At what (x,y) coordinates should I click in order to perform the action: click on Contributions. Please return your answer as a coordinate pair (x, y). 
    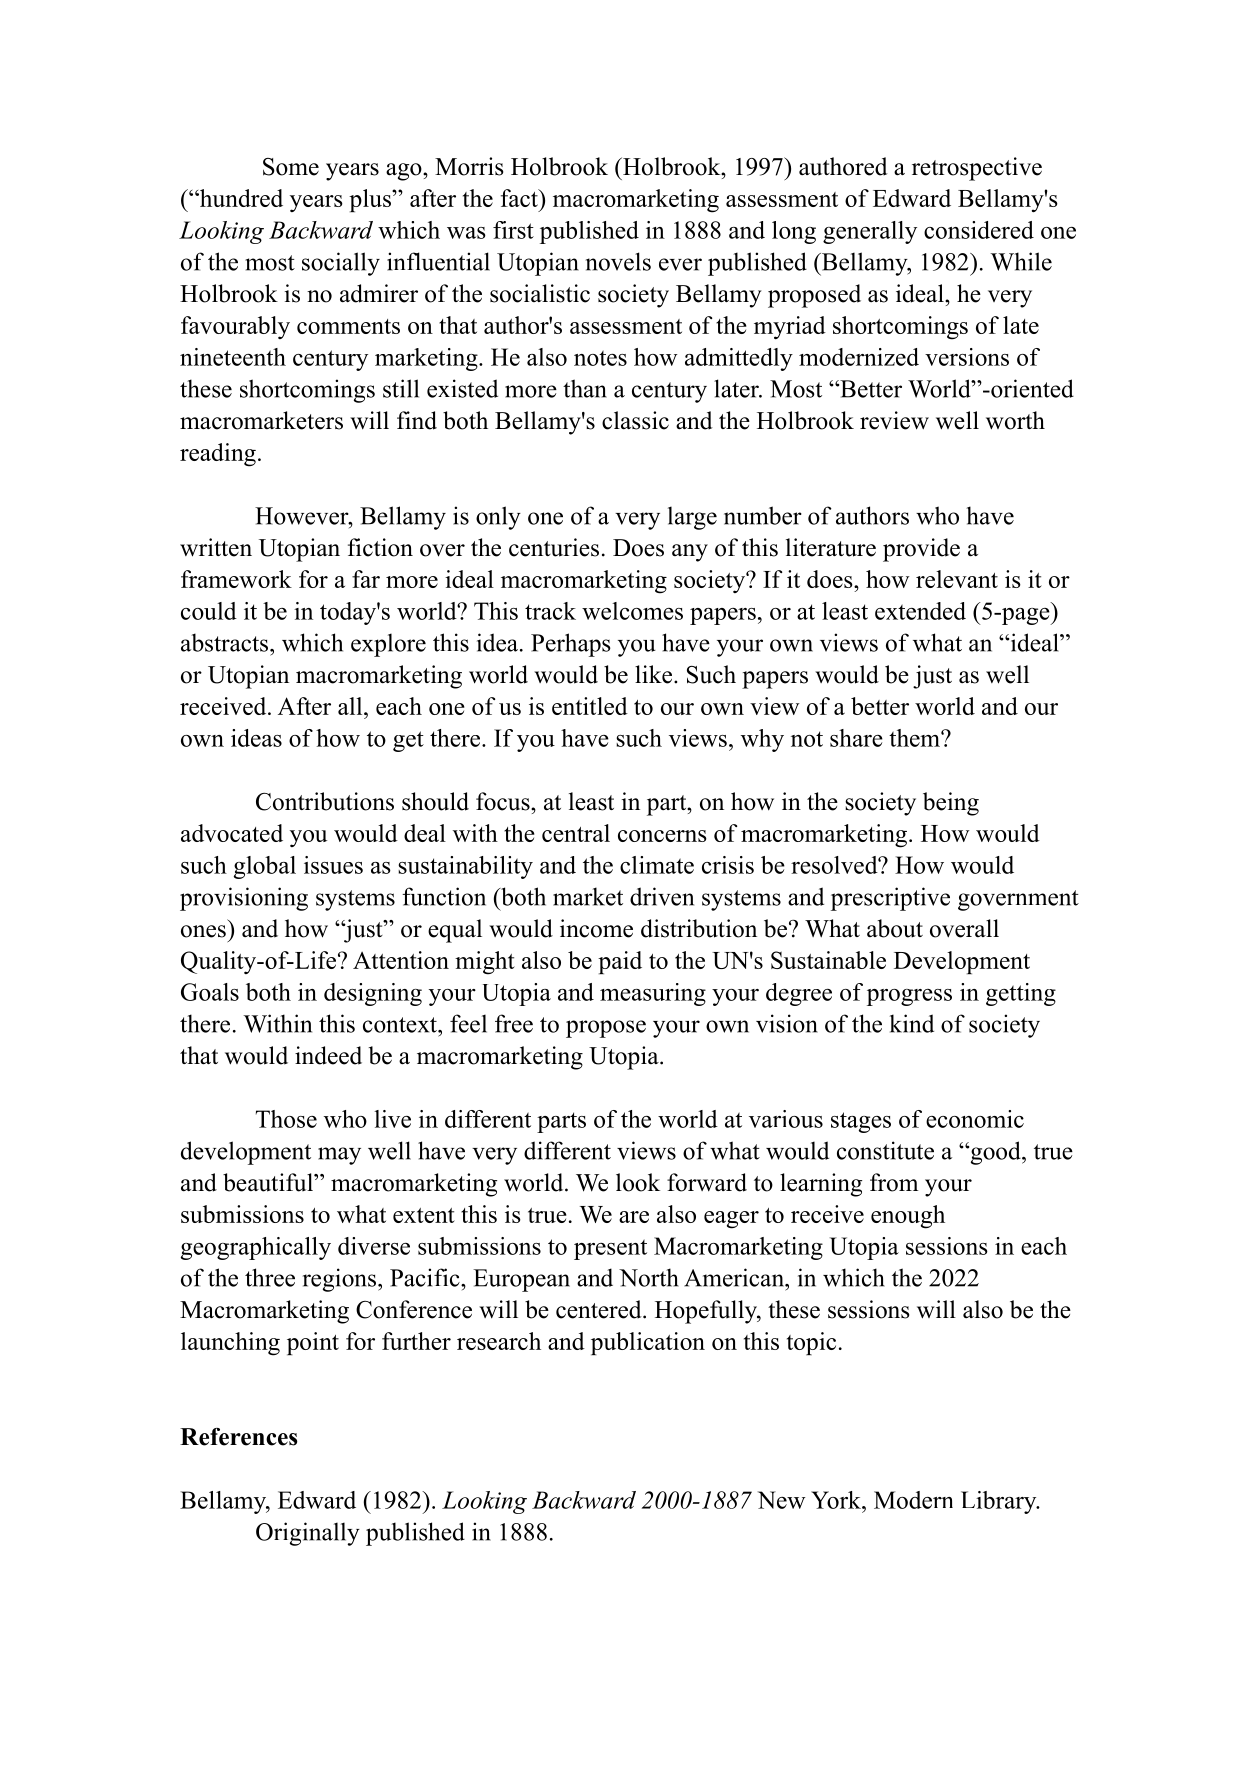
    Looking at the image, I should click on (325, 801).
